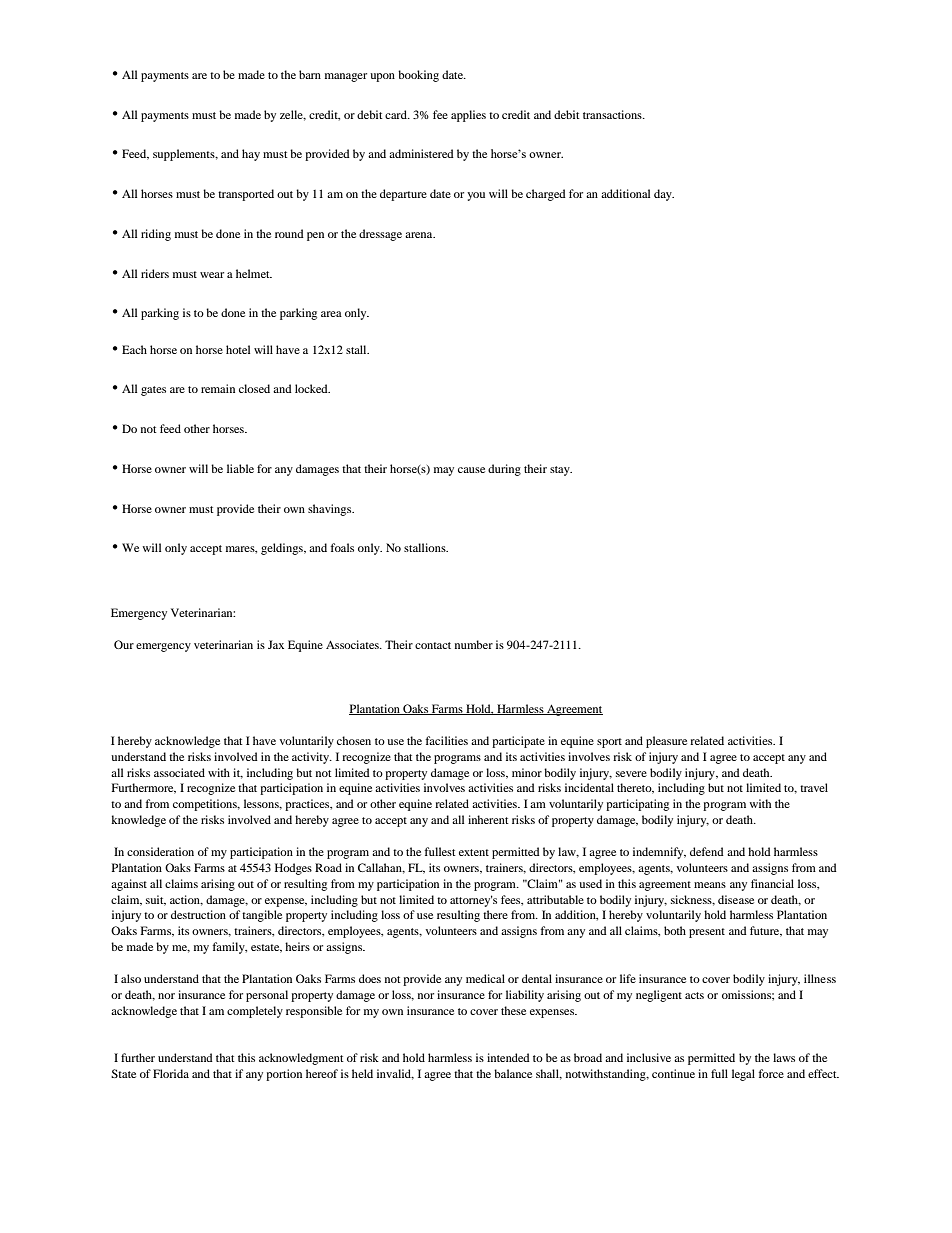 The width and height of the screenshot is (952, 1233). Describe the element at coordinates (508, 1057) in the screenshot. I see `intended` at that location.
